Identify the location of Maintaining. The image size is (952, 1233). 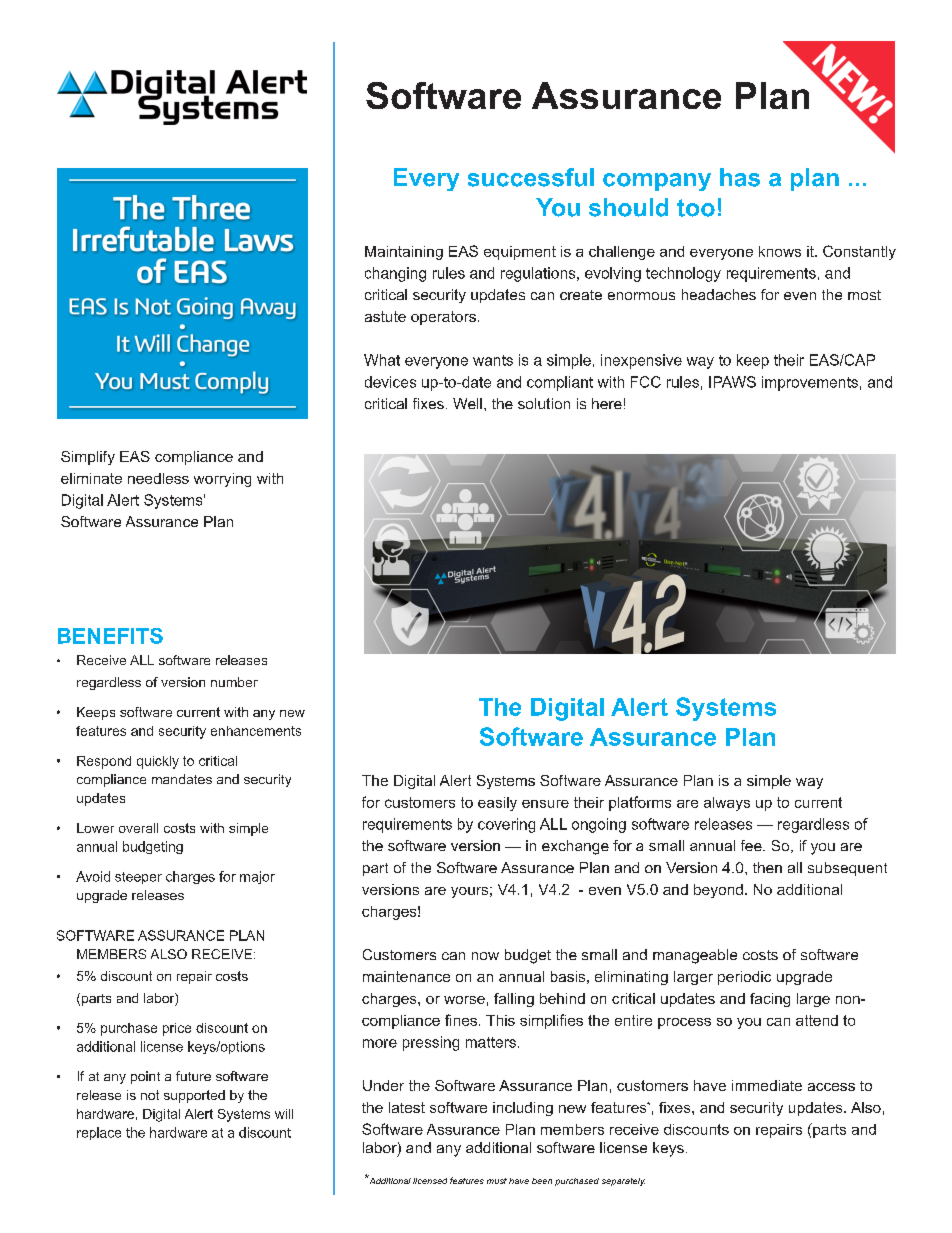
(404, 253).
